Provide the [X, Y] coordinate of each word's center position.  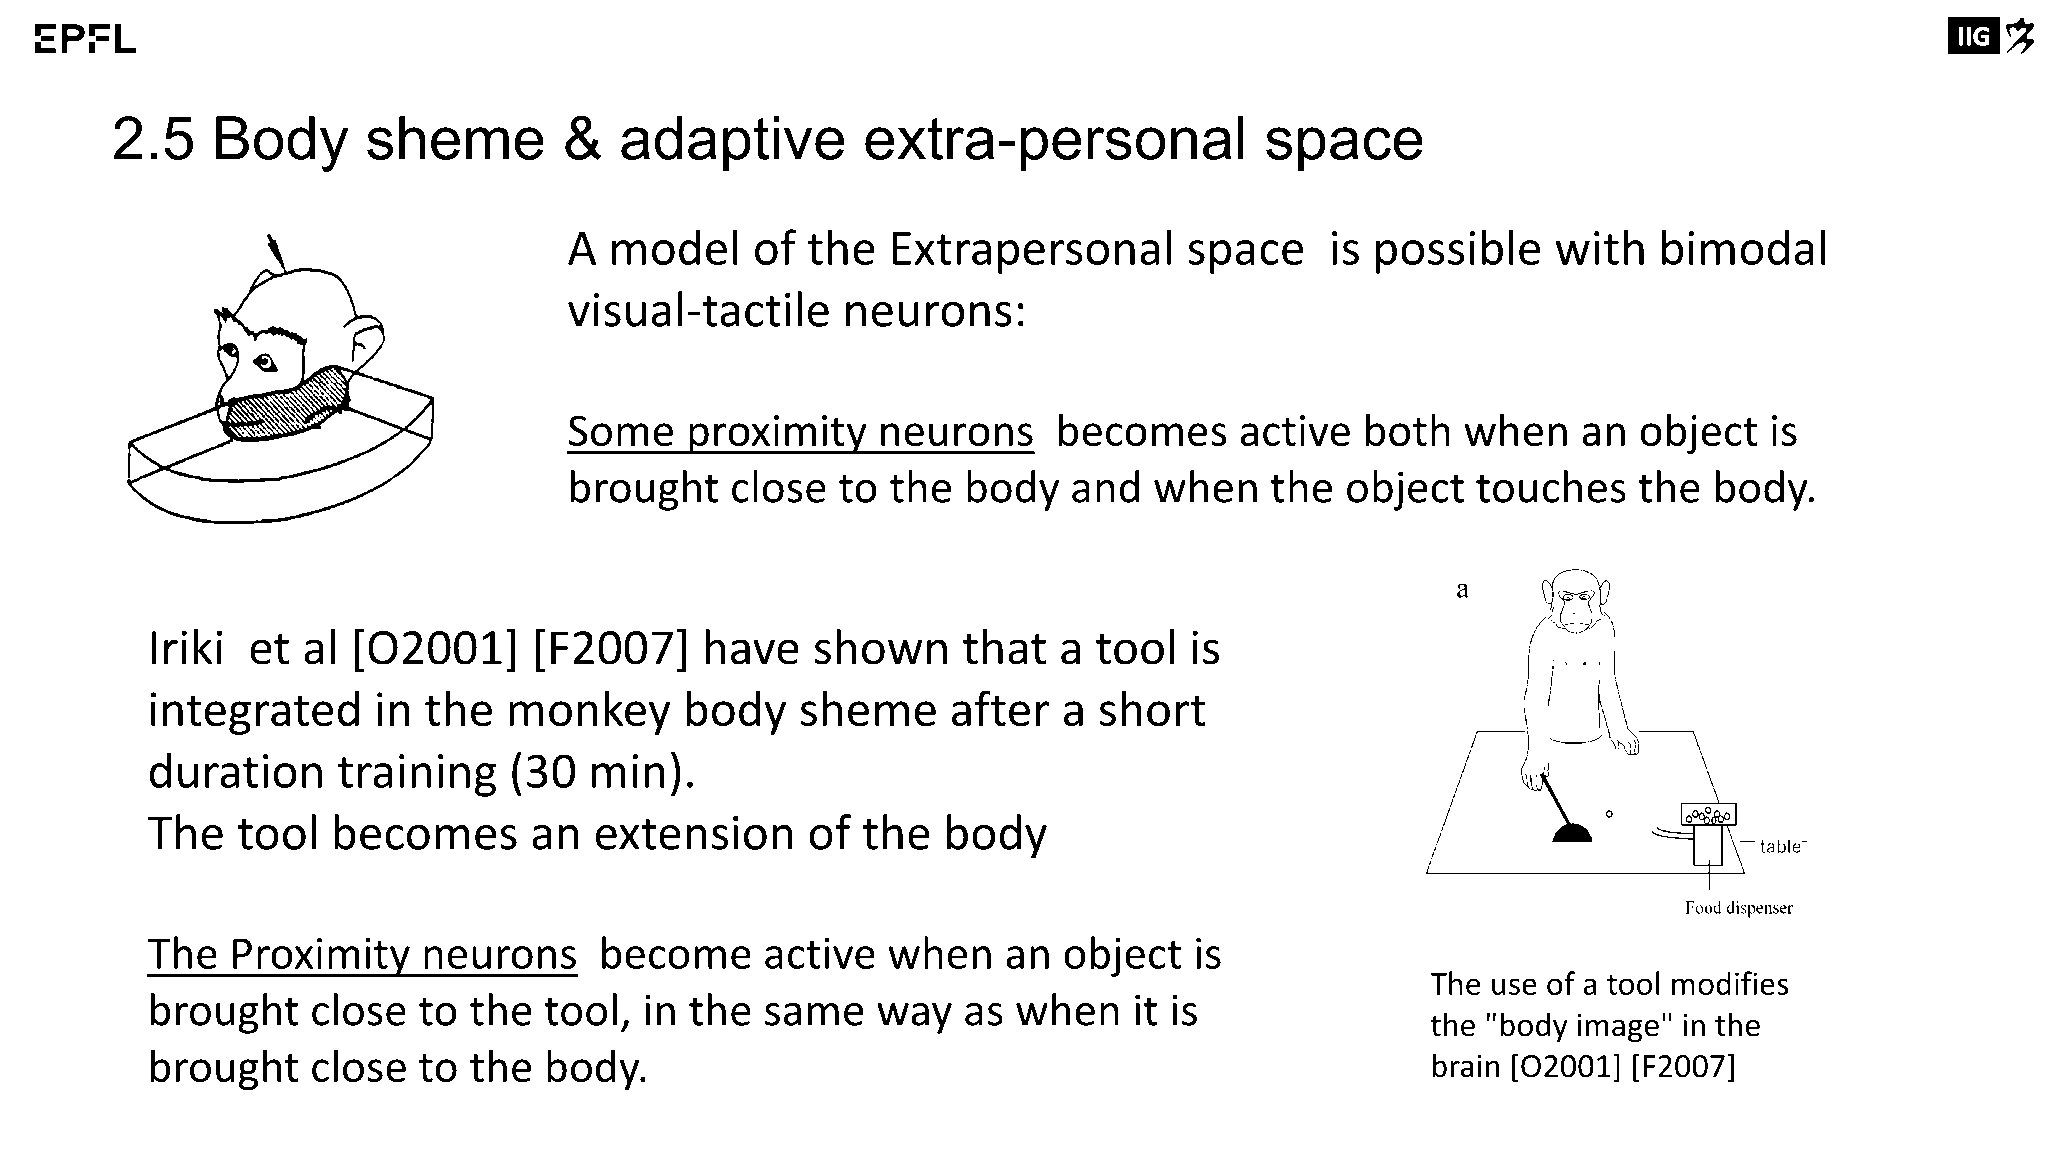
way [914, 1018]
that [1004, 647]
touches [1551, 486]
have [752, 647]
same [814, 1014]
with [1599, 247]
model [675, 247]
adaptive [732, 143]
